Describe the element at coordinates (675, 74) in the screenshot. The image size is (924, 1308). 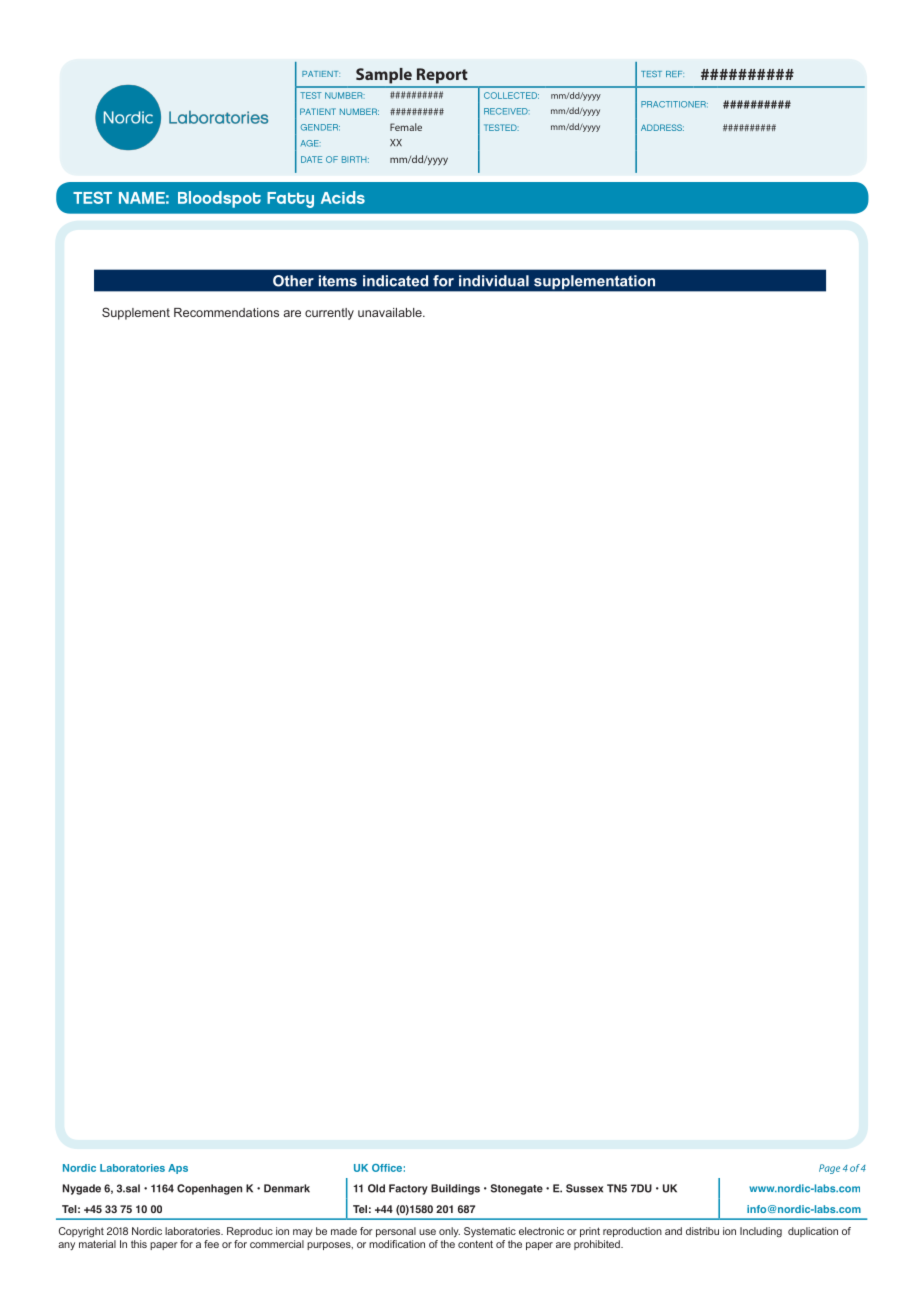
I see `REF` at that location.
